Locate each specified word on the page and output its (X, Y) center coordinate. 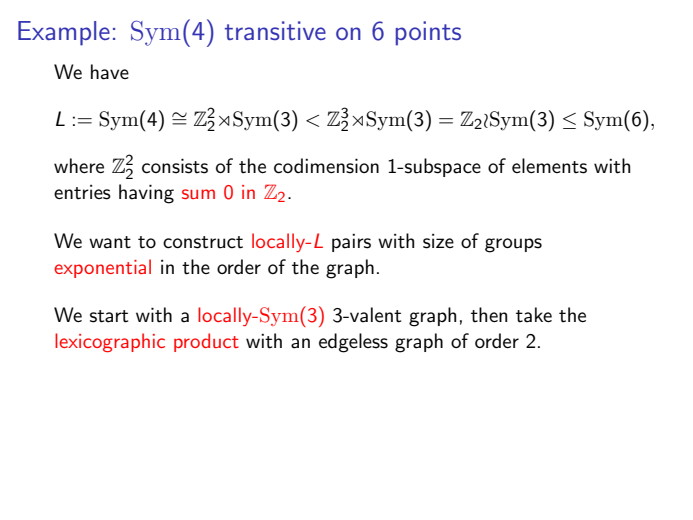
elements (549, 166)
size (438, 241)
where (79, 165)
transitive (275, 30)
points (428, 33)
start (109, 316)
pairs (351, 243)
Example (64, 33)
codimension (326, 166)
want (110, 242)
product (206, 342)
